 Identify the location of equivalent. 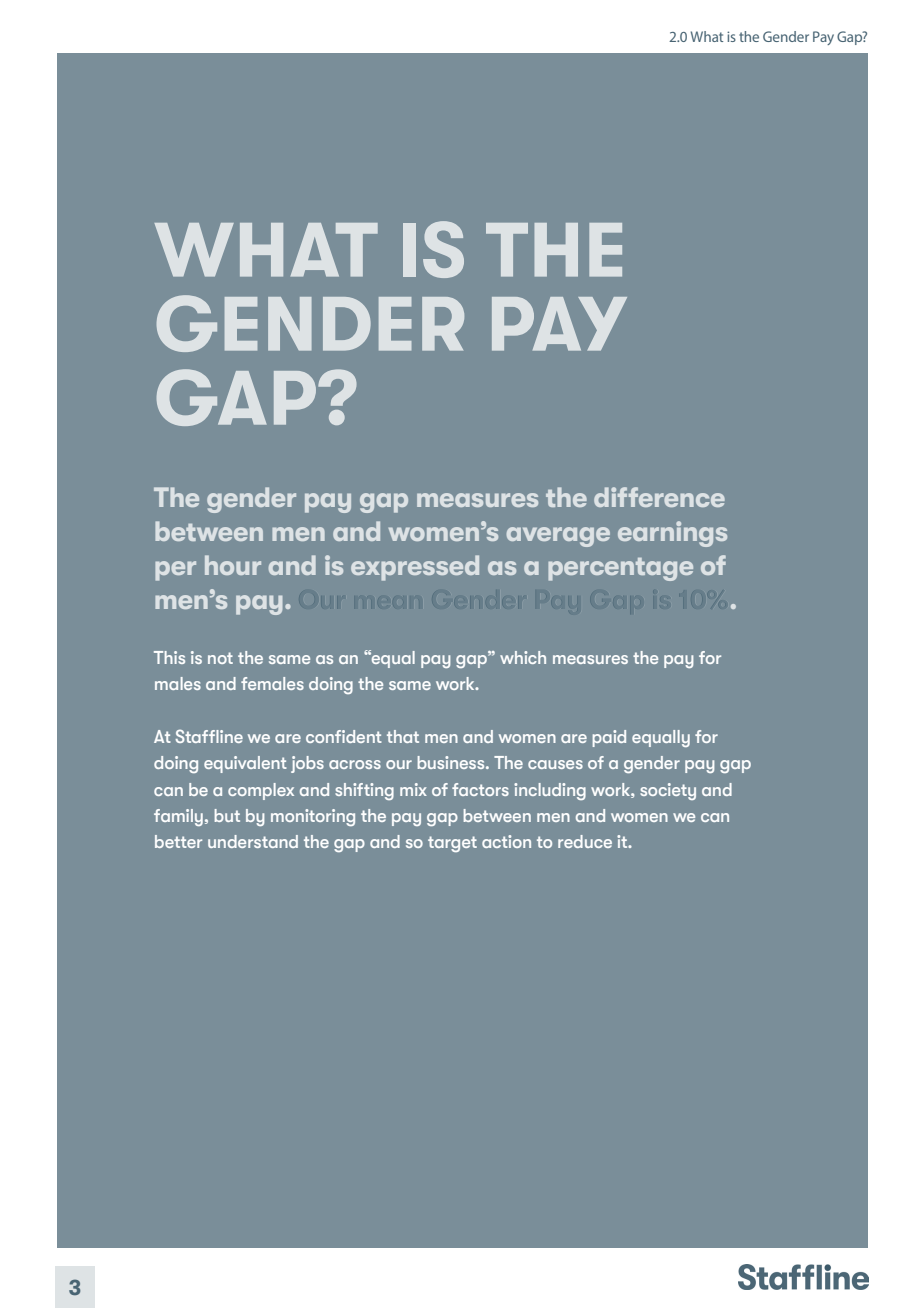
(245, 764).
